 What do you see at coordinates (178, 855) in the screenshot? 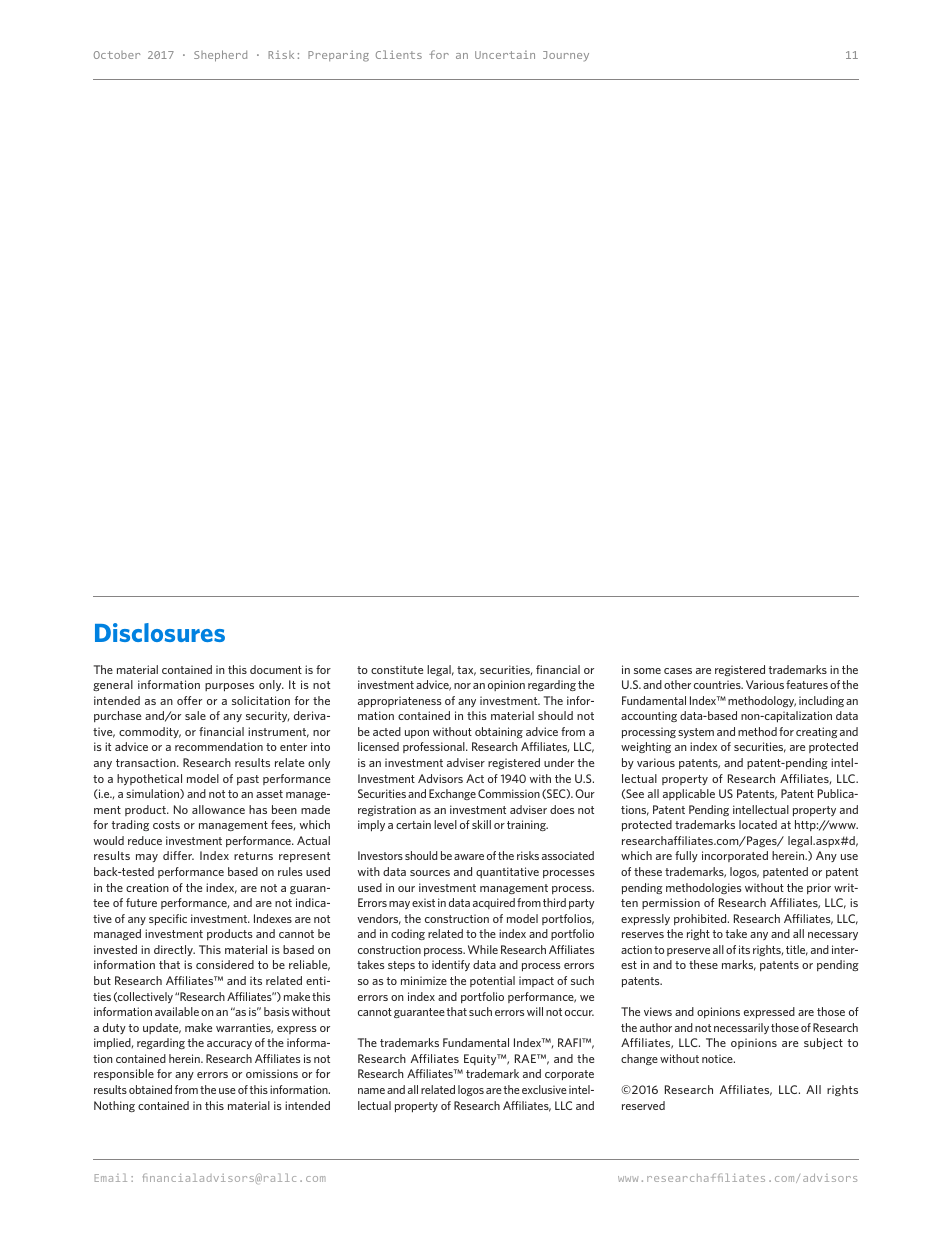
I see `differ` at bounding box center [178, 855].
